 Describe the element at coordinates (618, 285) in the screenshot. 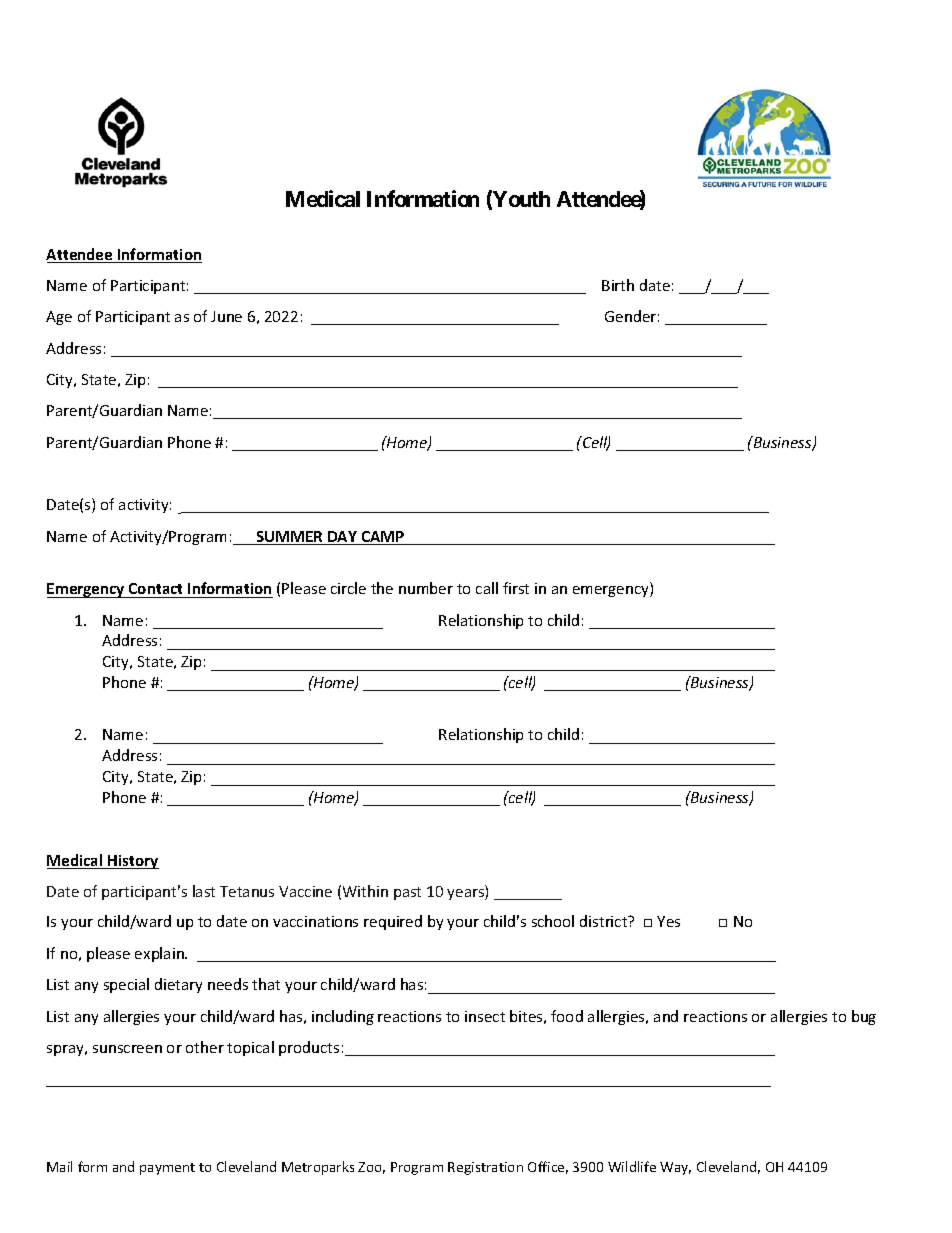

I see `Birth` at that location.
